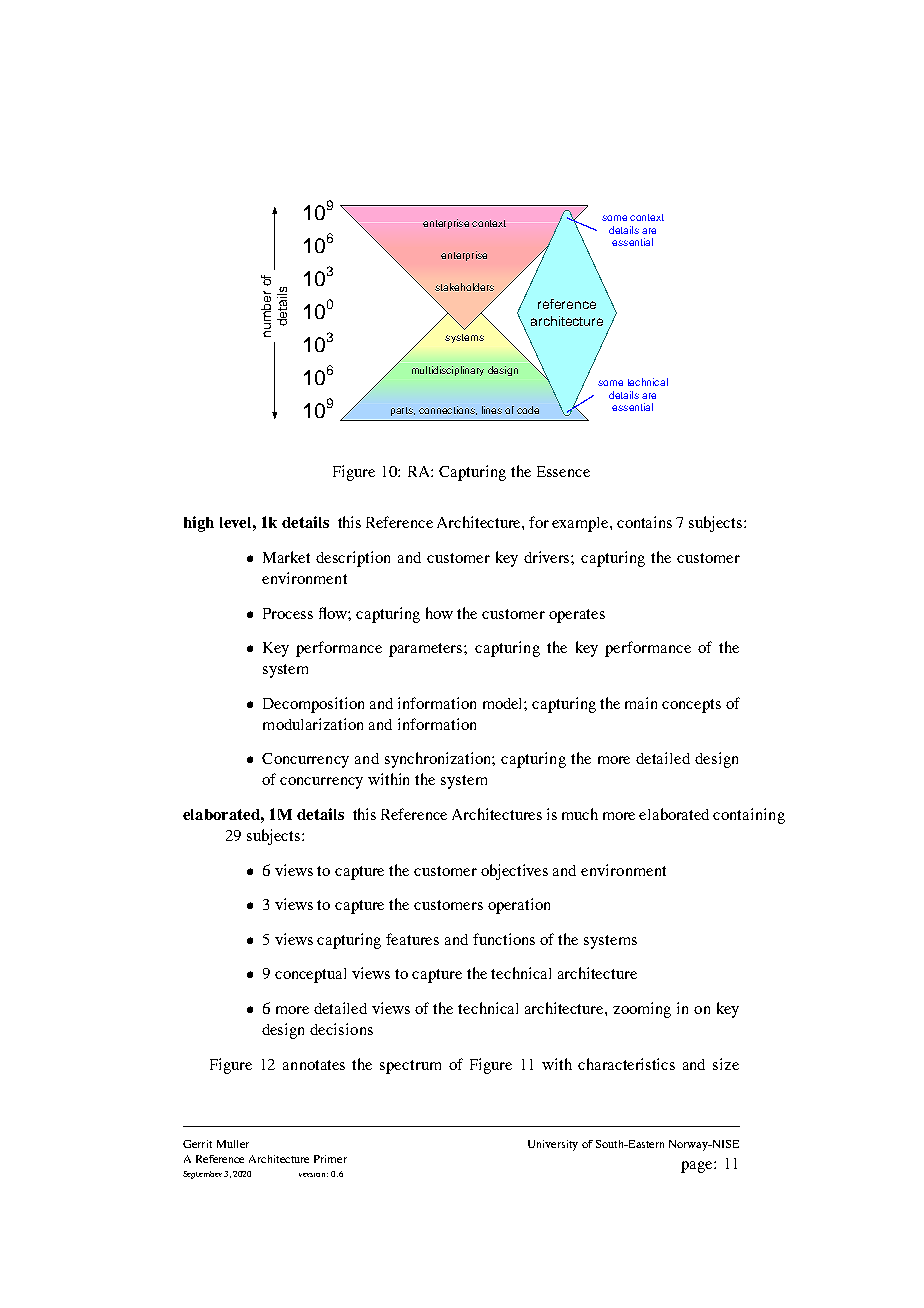  What do you see at coordinates (440, 760) in the screenshot?
I see `synchronization` at bounding box center [440, 760].
